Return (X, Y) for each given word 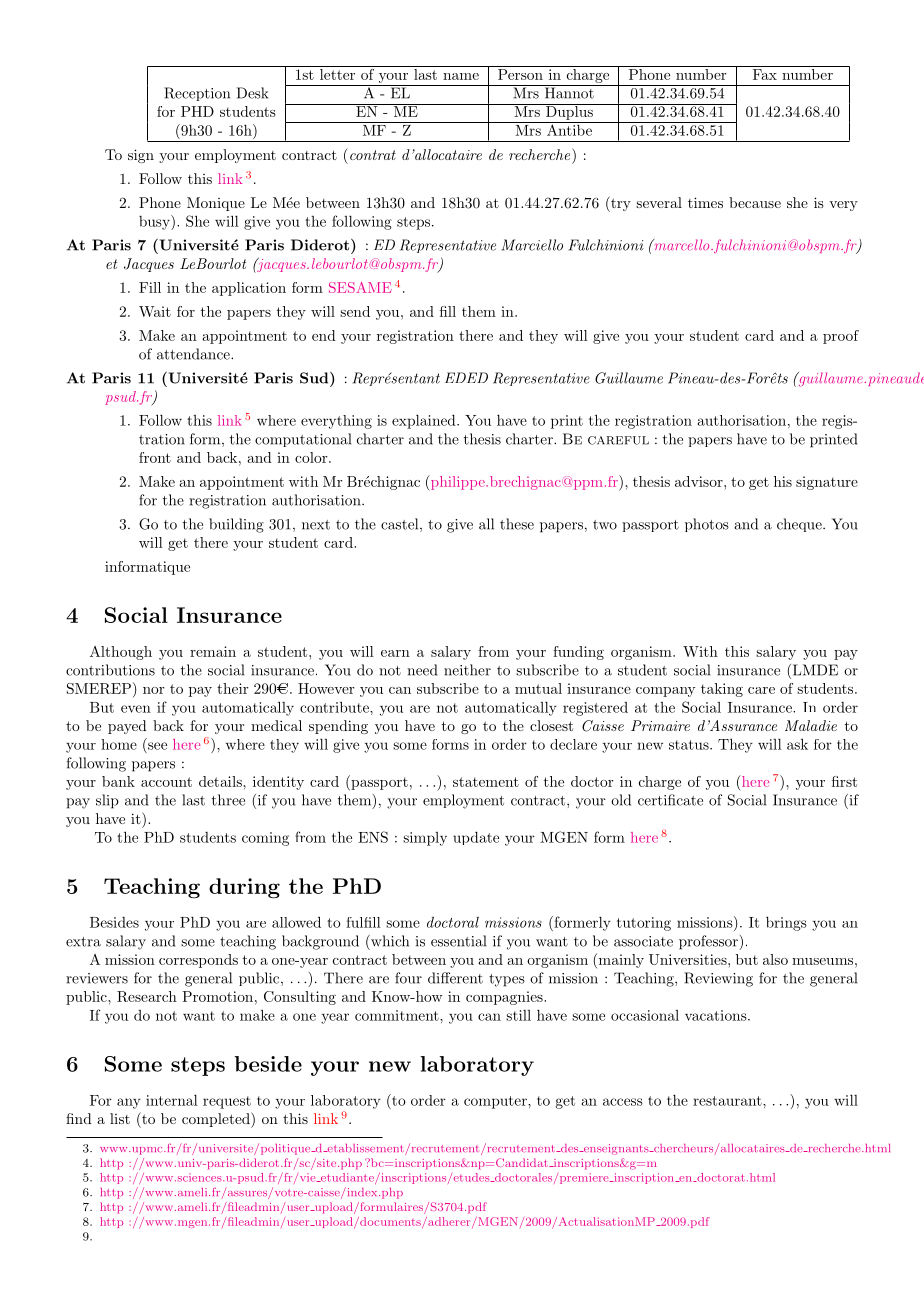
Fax (765, 74)
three (228, 800)
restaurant (727, 1101)
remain (213, 651)
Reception (197, 94)
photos (707, 525)
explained (425, 421)
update (476, 838)
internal (172, 1100)
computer (496, 1102)
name (461, 76)
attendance (194, 354)
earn (395, 653)
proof (841, 337)
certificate (670, 800)
